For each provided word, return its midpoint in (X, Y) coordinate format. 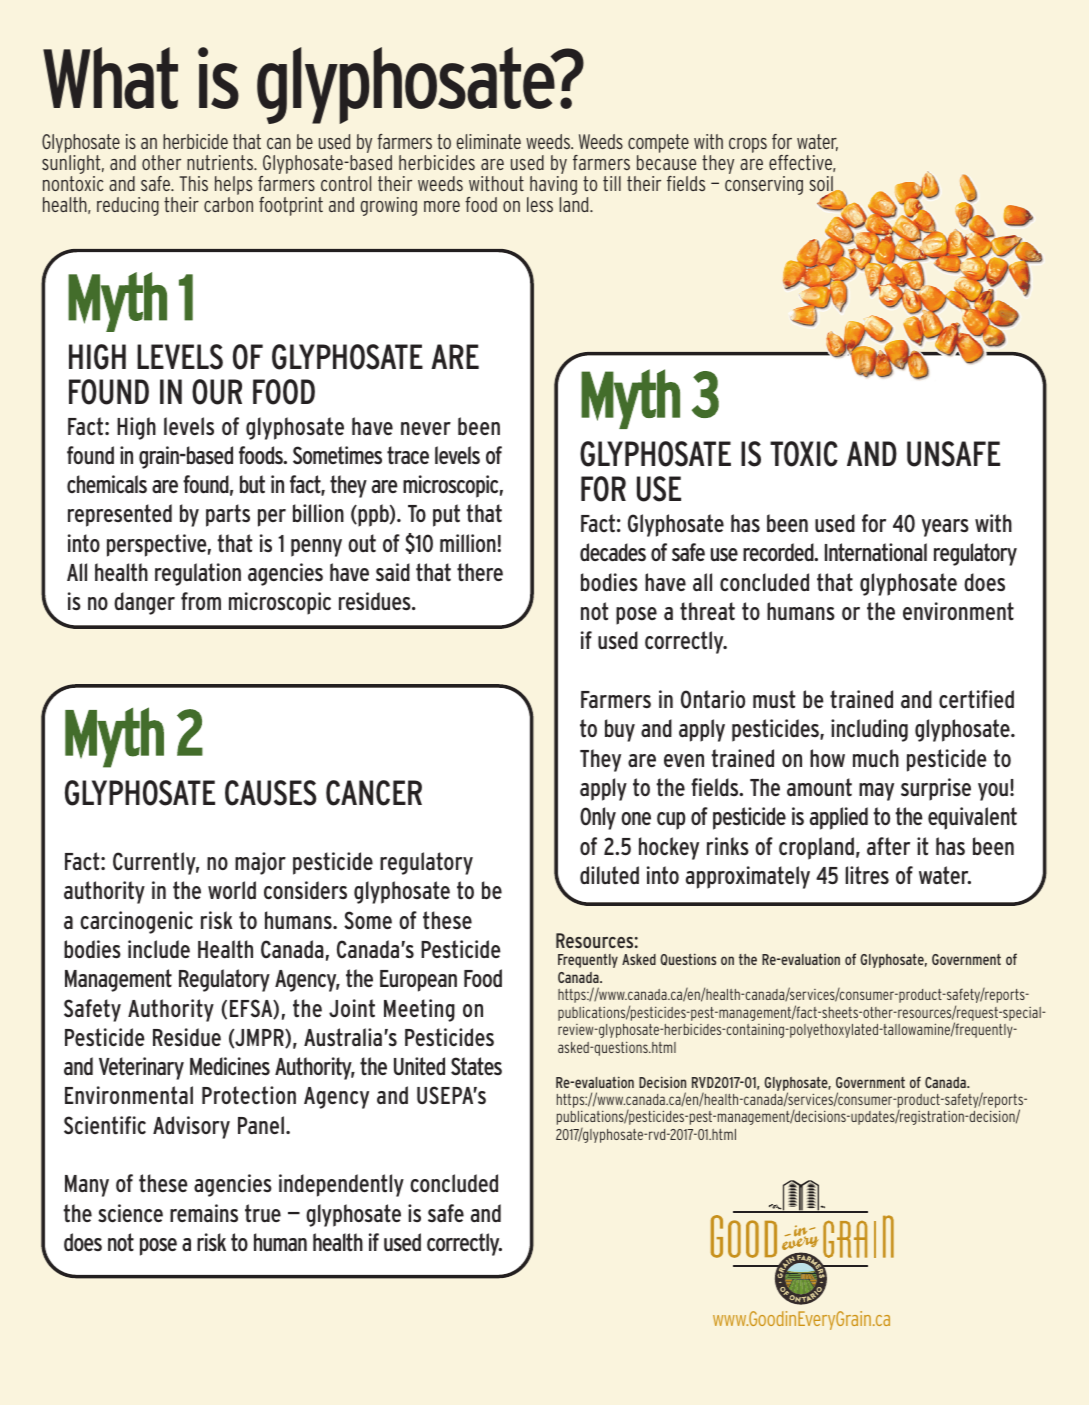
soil (822, 185)
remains (204, 1213)
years (945, 528)
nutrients (221, 162)
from (201, 601)
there (480, 572)
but (252, 484)
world (232, 890)
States (476, 1066)
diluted (609, 875)
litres (867, 875)
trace (408, 455)
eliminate (488, 141)
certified (976, 699)
